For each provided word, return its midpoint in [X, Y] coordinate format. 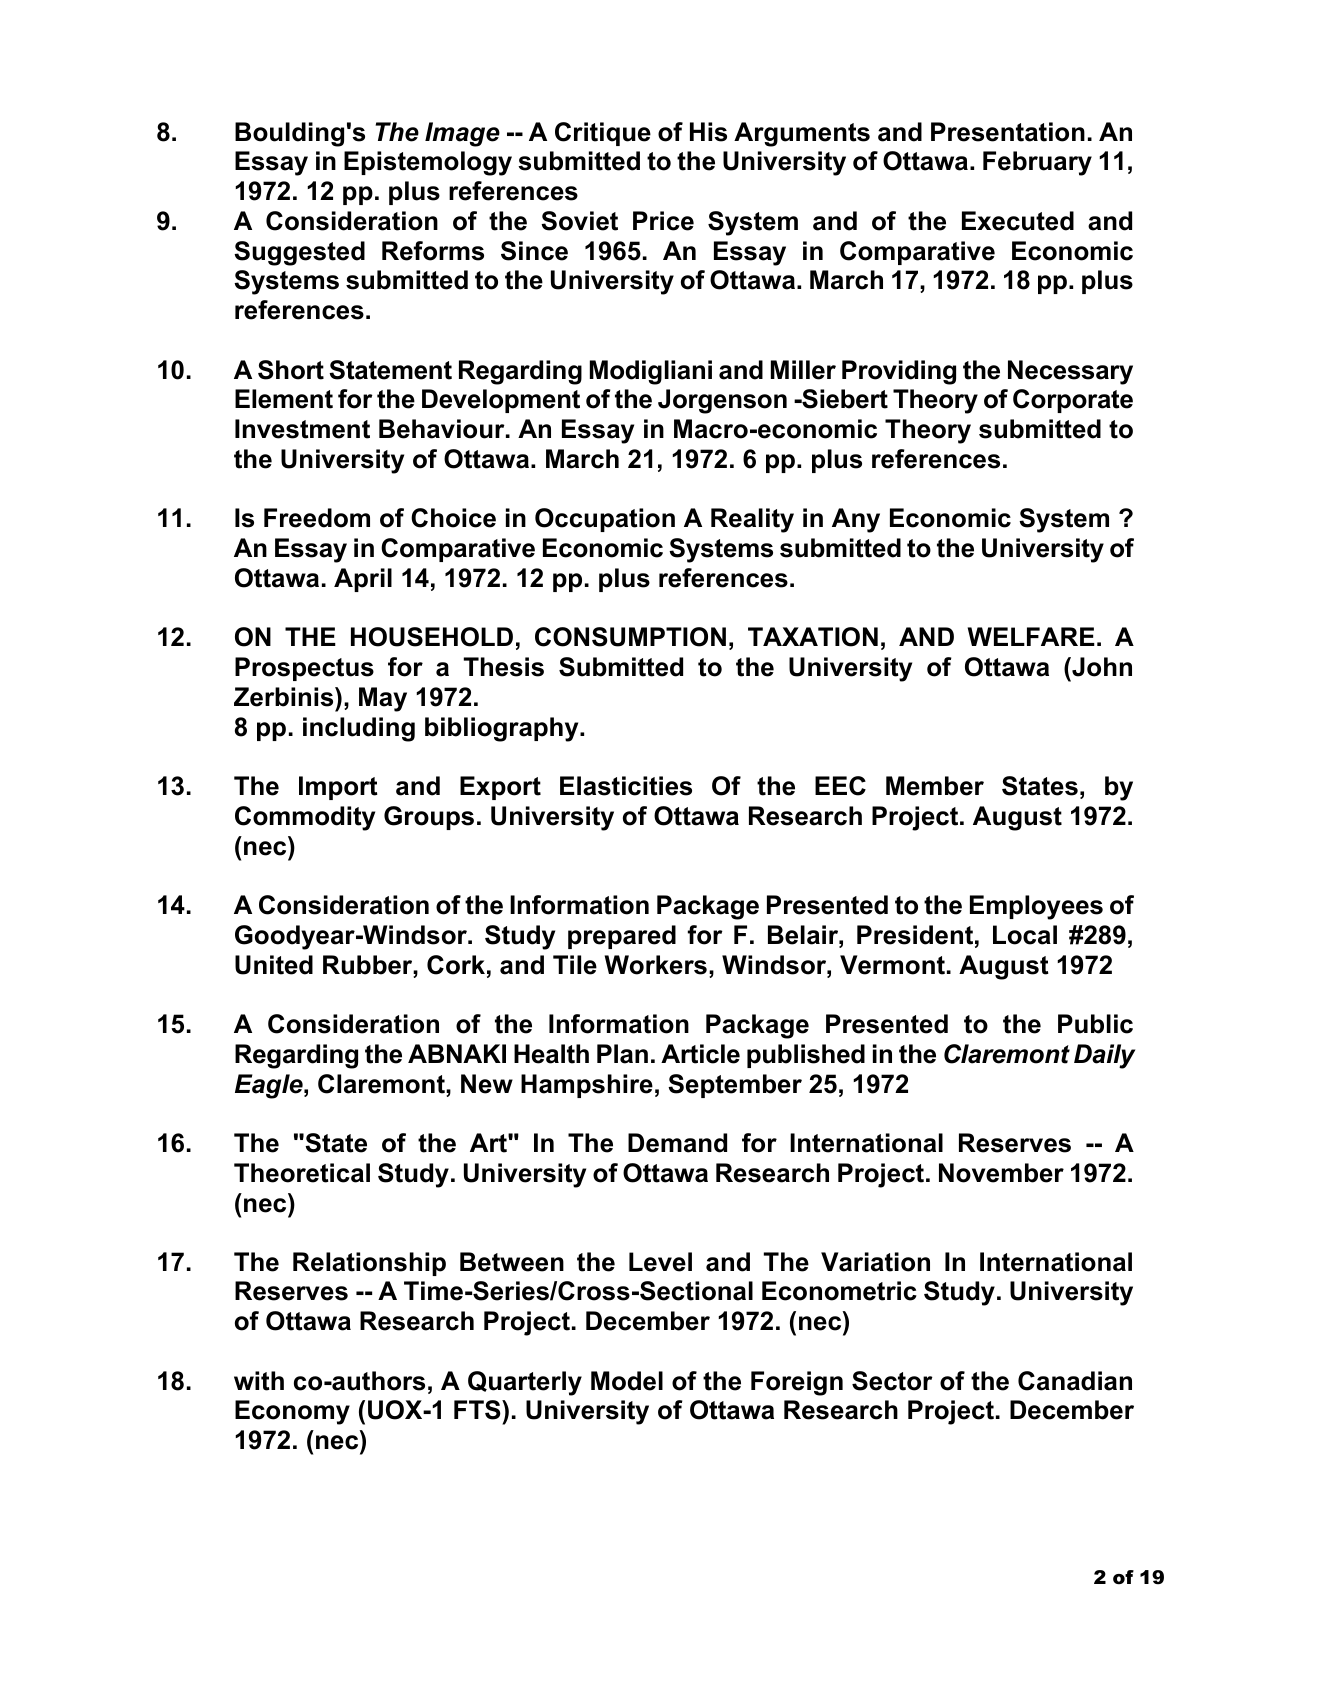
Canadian [1075, 1381]
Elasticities [626, 786]
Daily [1104, 1056]
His [708, 132]
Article [700, 1054]
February [1037, 163]
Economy [292, 1412]
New [487, 1084]
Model [627, 1381]
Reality [752, 520]
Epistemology [428, 163]
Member [935, 786]
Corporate [1073, 401]
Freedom [317, 518]
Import [338, 788]
